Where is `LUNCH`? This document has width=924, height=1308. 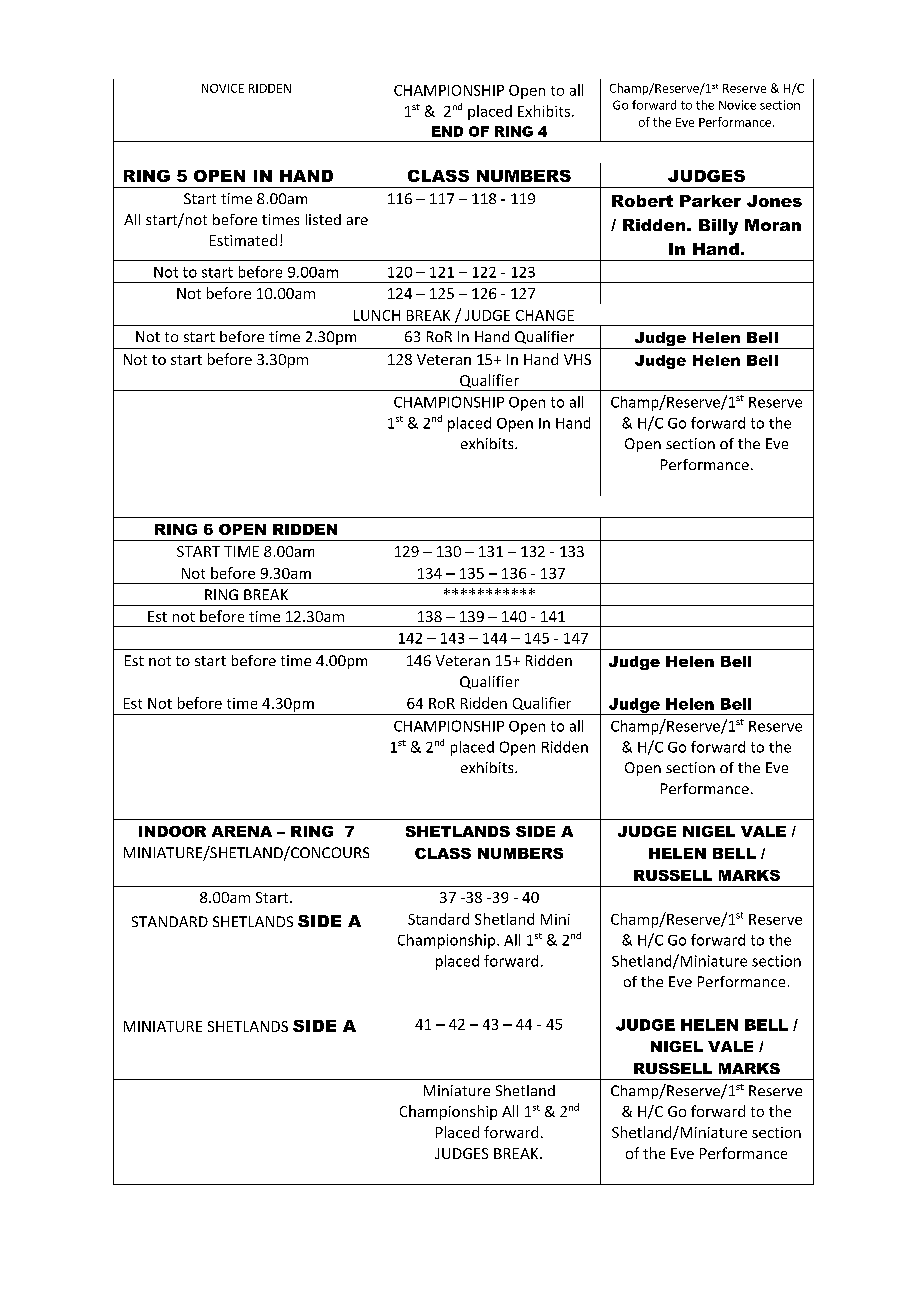
LUNCH is located at coordinates (377, 315).
